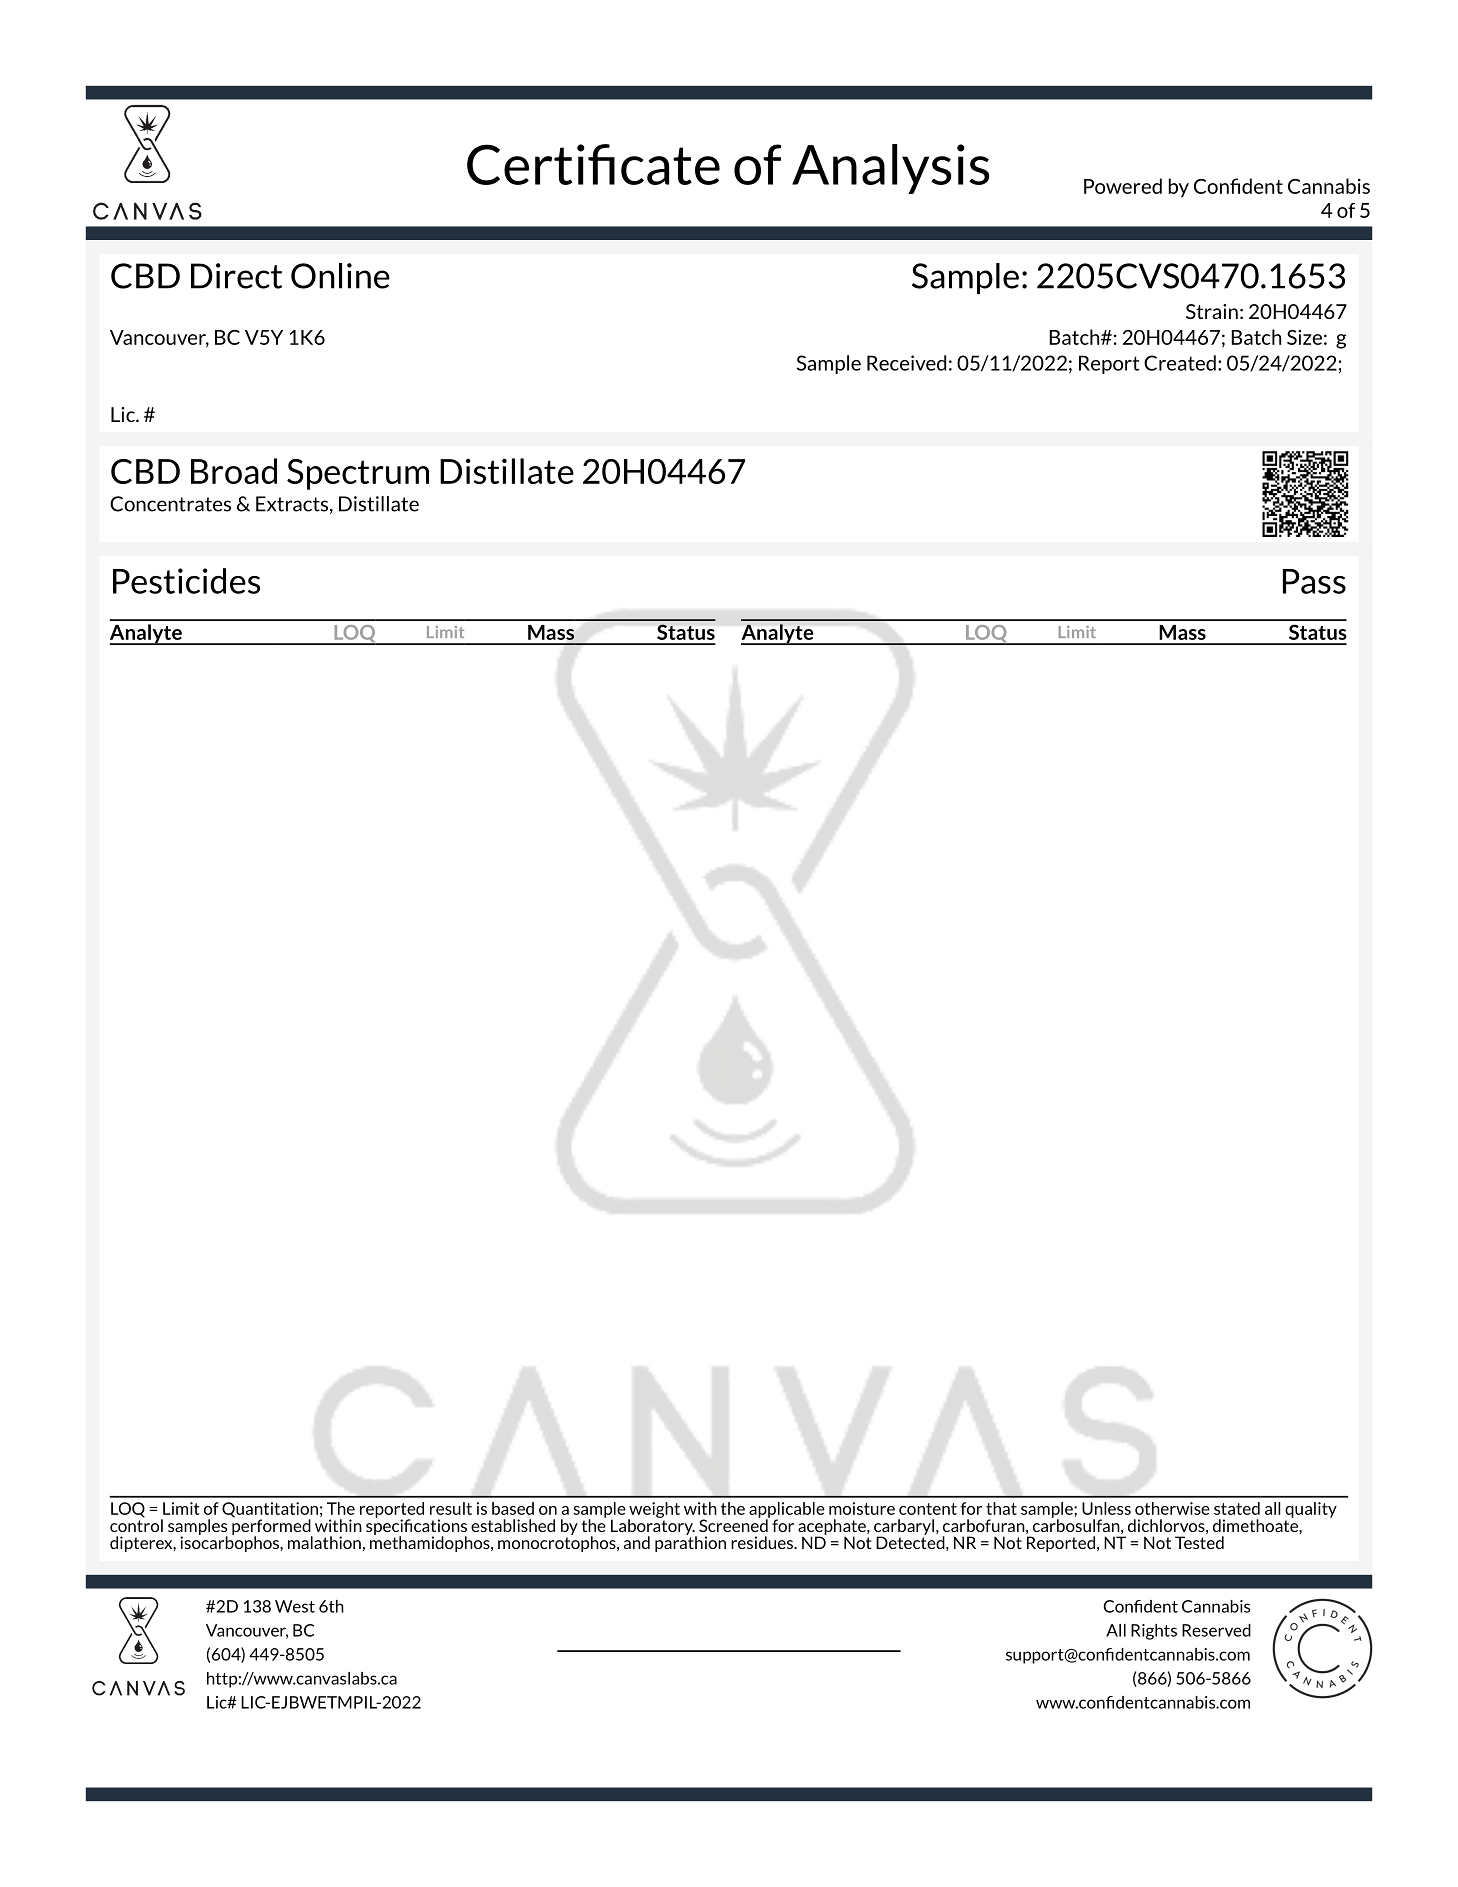  What do you see at coordinates (890, 169) in the document?
I see `Analysis` at bounding box center [890, 169].
